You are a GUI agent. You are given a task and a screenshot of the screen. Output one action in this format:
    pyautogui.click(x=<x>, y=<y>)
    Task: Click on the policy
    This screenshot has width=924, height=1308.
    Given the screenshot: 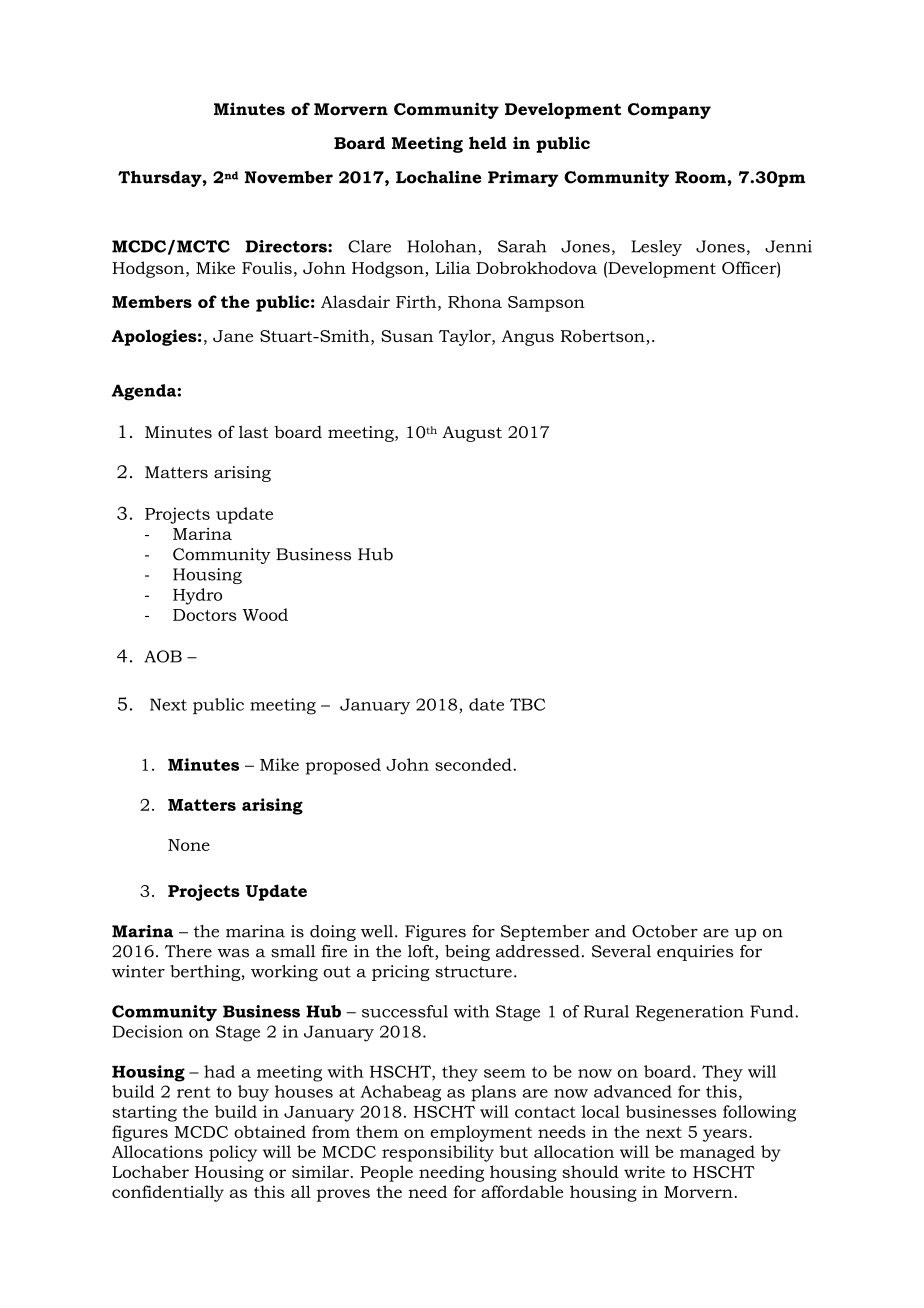 What is the action you would take?
    pyautogui.click(x=233, y=1153)
